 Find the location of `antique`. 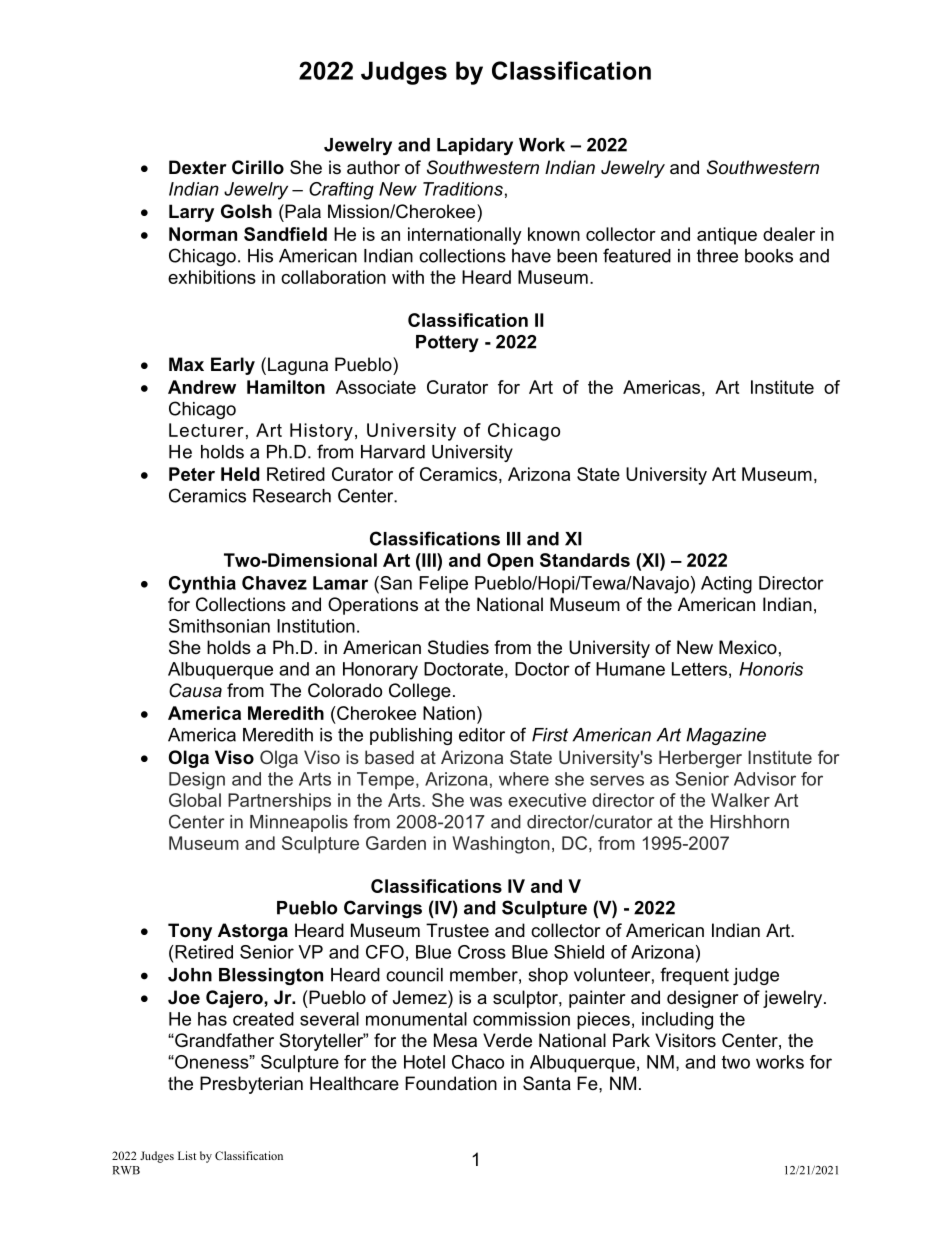

antique is located at coordinates (727, 236).
